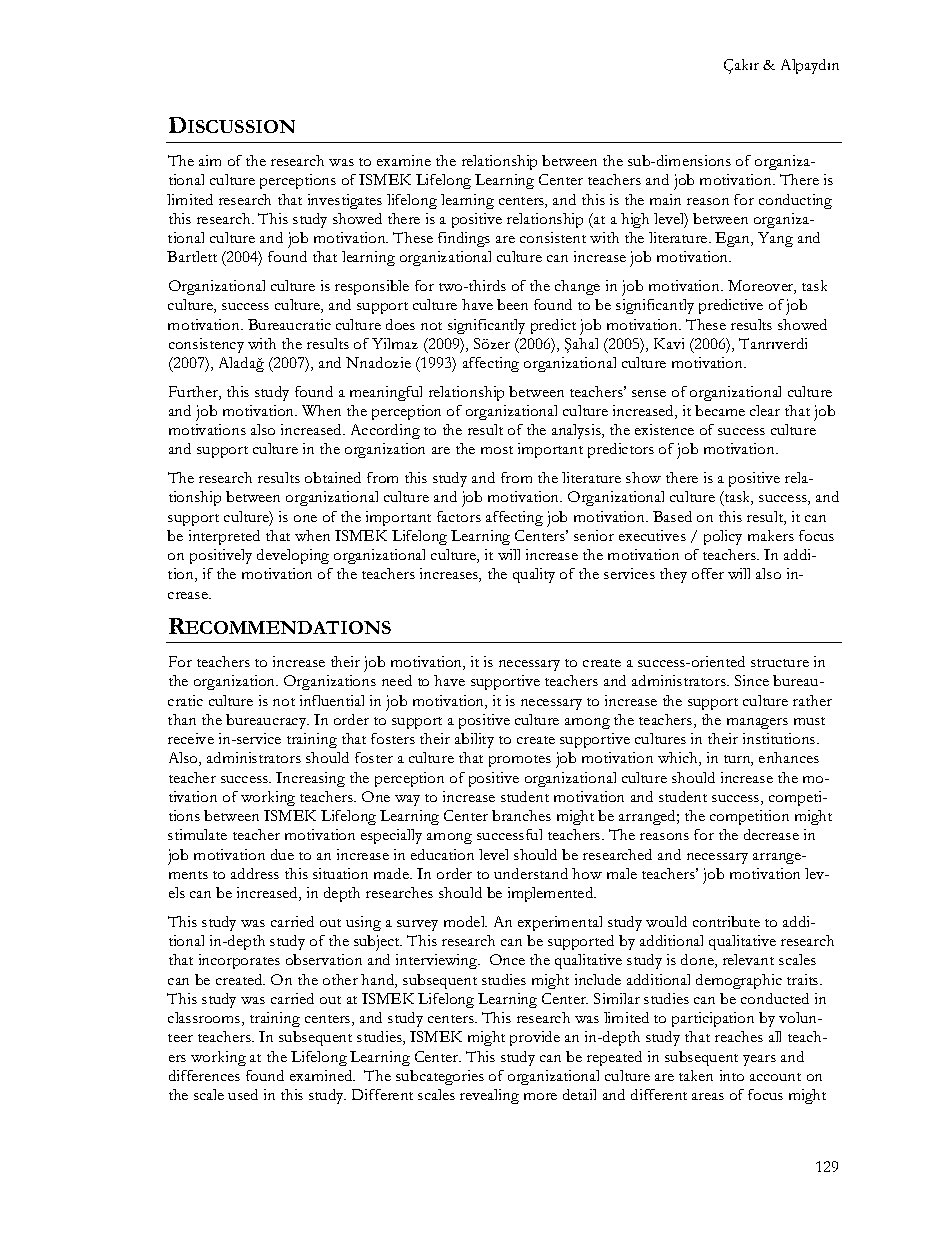 This document has height=1233, width=952. Describe the element at coordinates (210, 160) in the document. I see `aim` at that location.
